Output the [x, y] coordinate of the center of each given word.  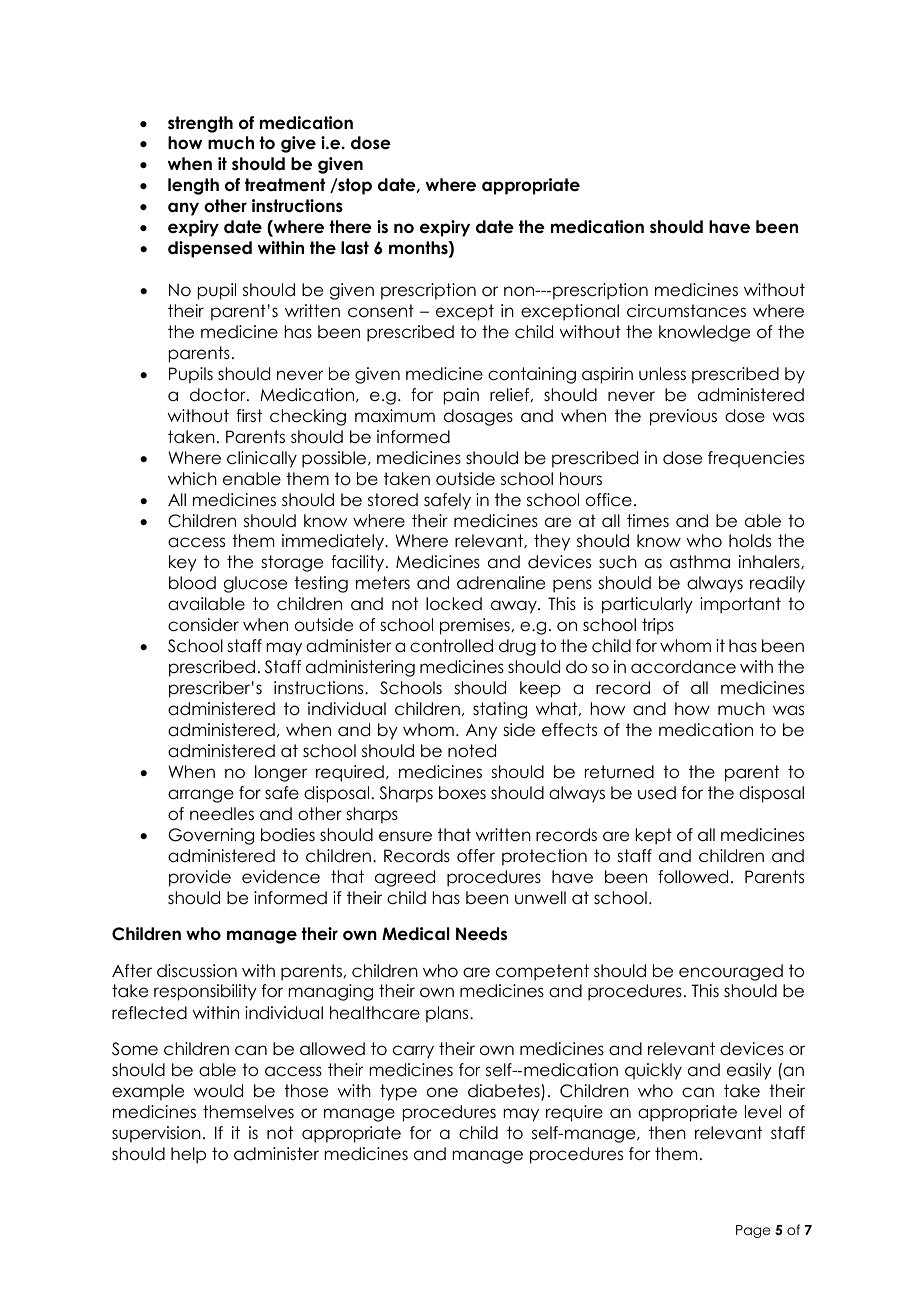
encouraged [731, 972]
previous [683, 417]
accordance [683, 667]
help [188, 1155]
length [193, 186]
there [350, 227]
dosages [478, 417]
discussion [197, 971]
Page [753, 1231]
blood [192, 583]
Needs [481, 934]
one [442, 1092]
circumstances [686, 311]
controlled [451, 646]
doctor [219, 395]
